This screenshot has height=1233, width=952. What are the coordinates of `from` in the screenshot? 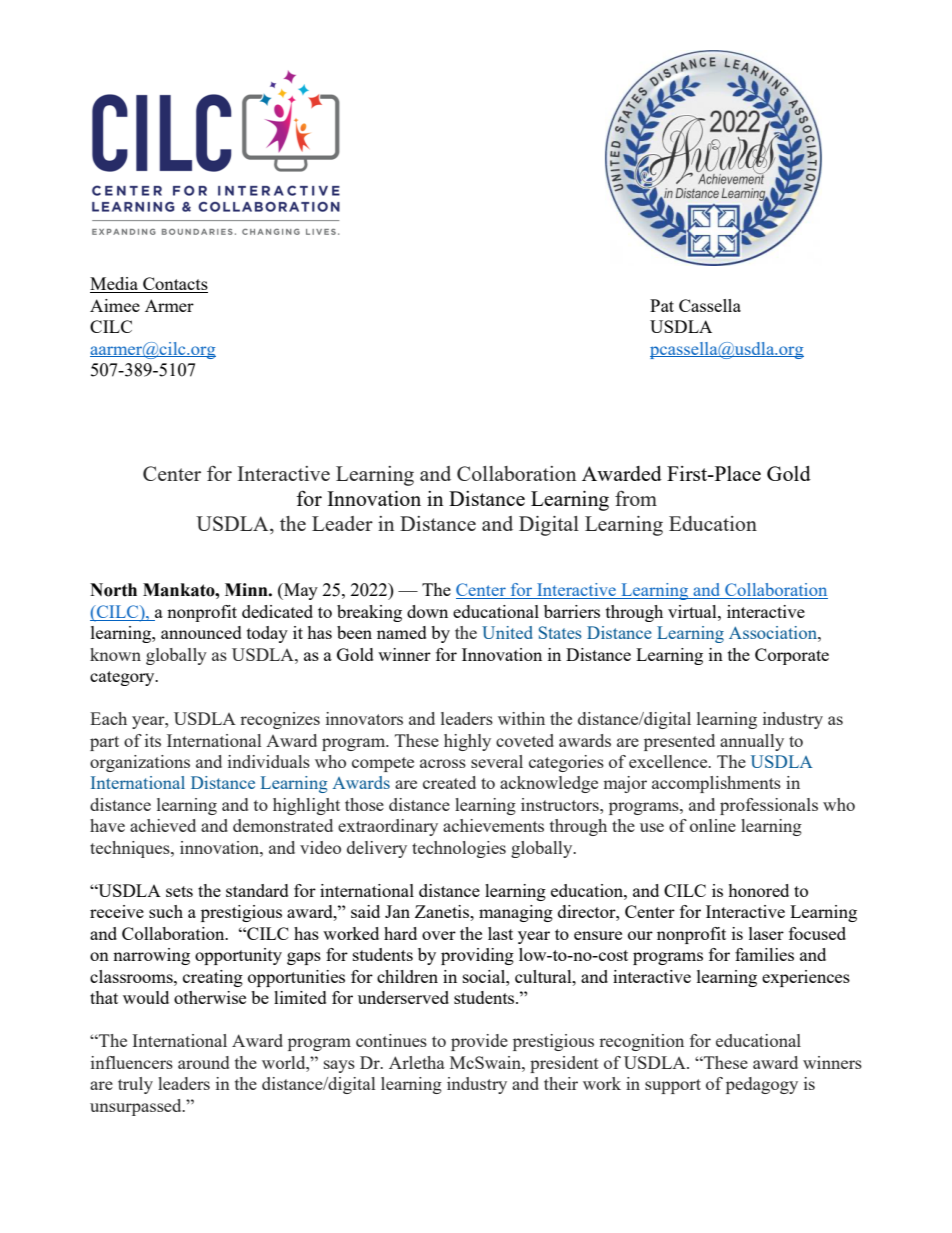 It's located at (636, 498).
